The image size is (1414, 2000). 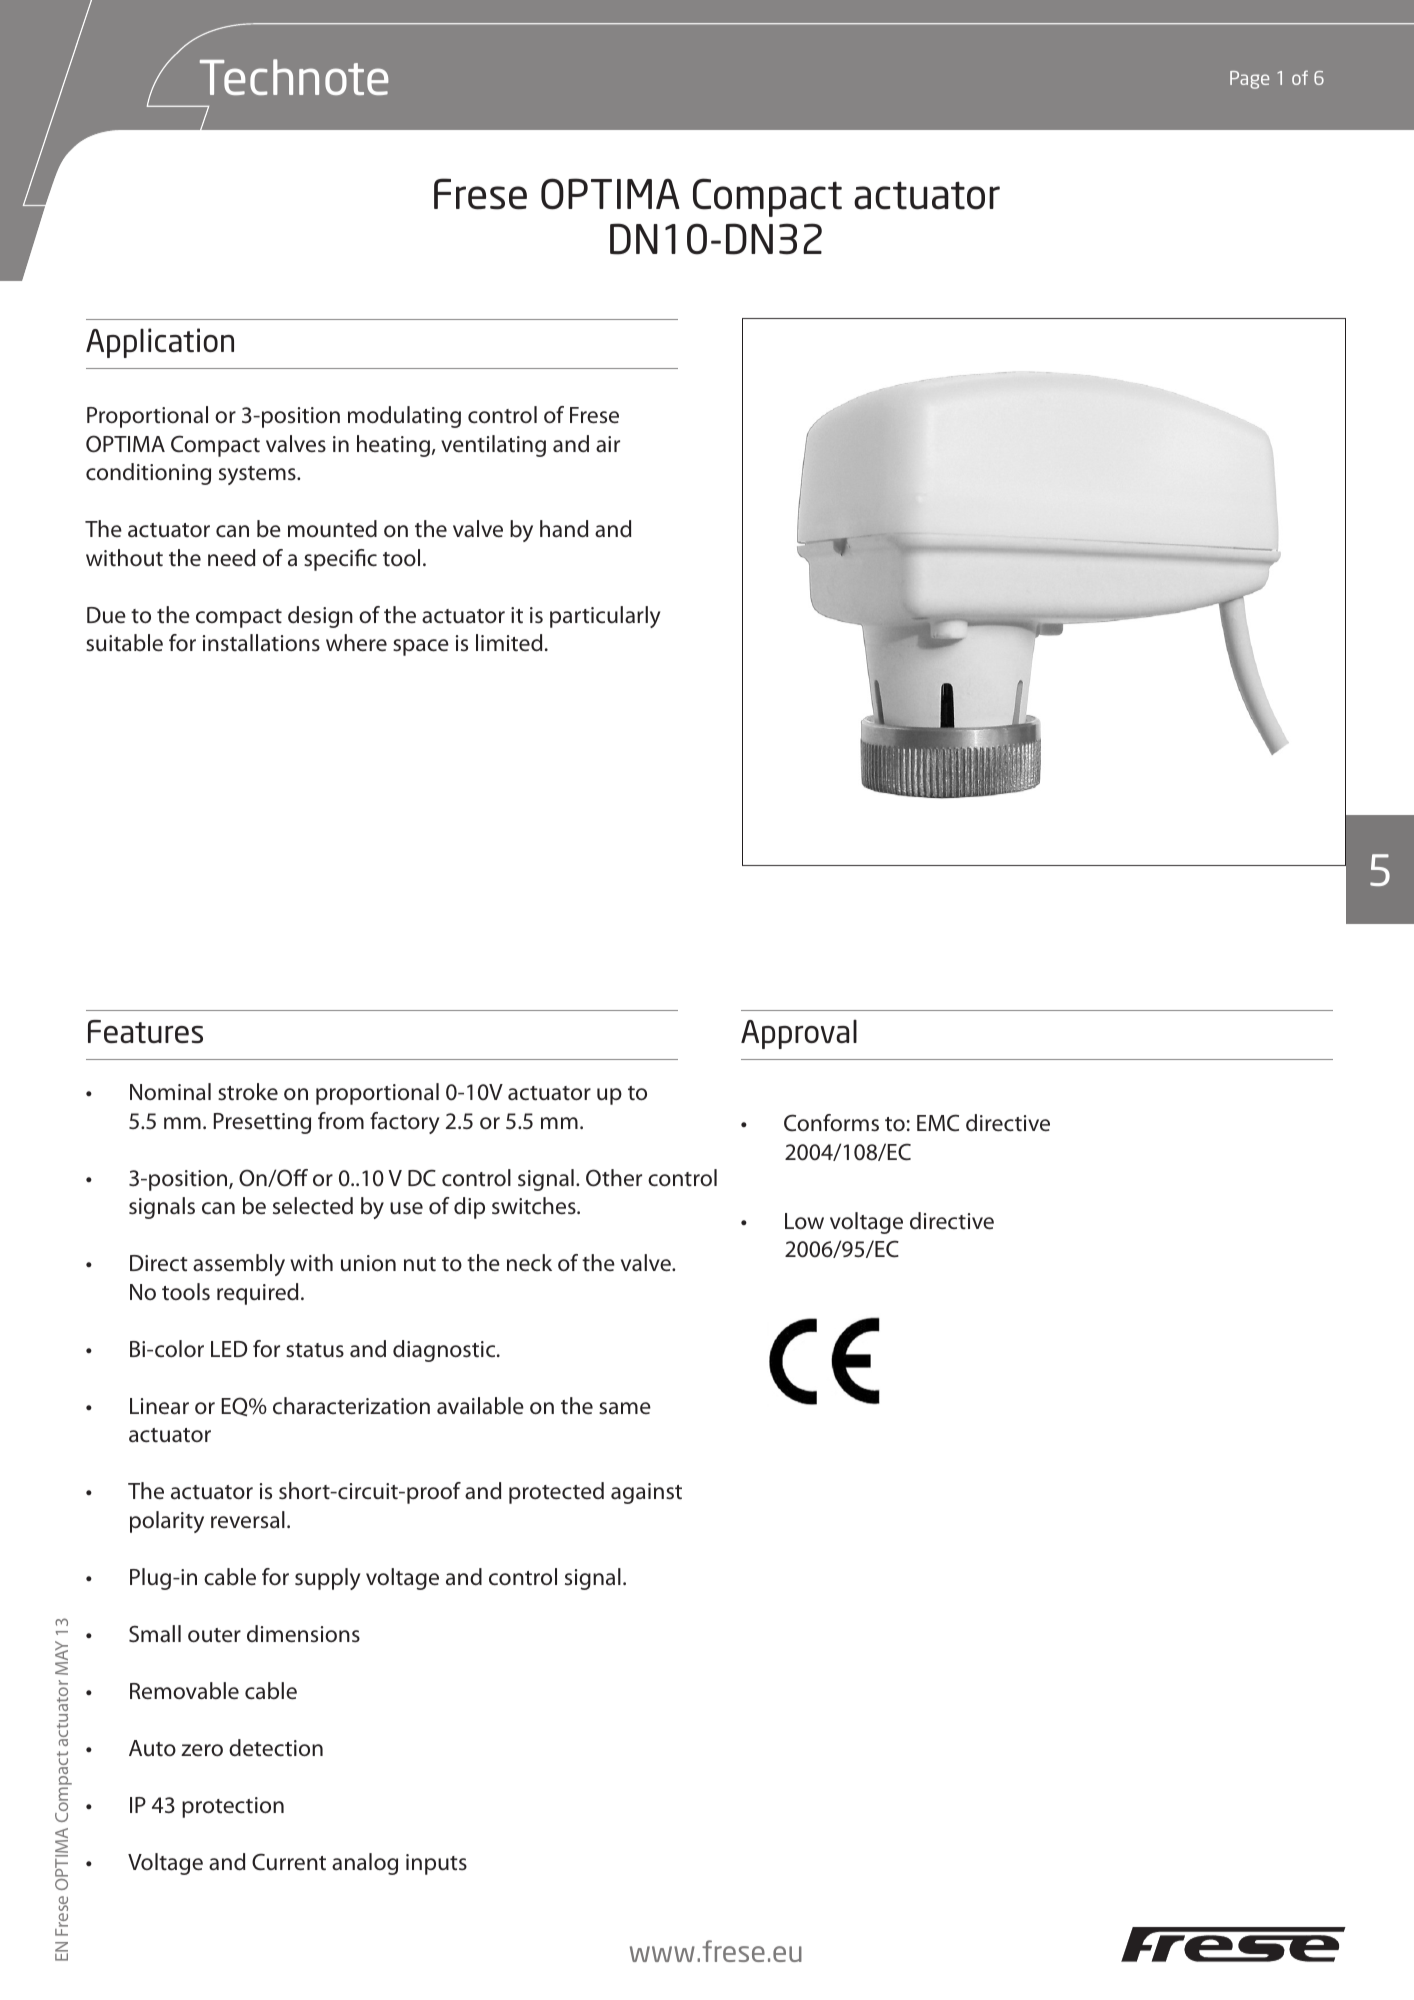 I want to click on Application, so click(x=160, y=343).
